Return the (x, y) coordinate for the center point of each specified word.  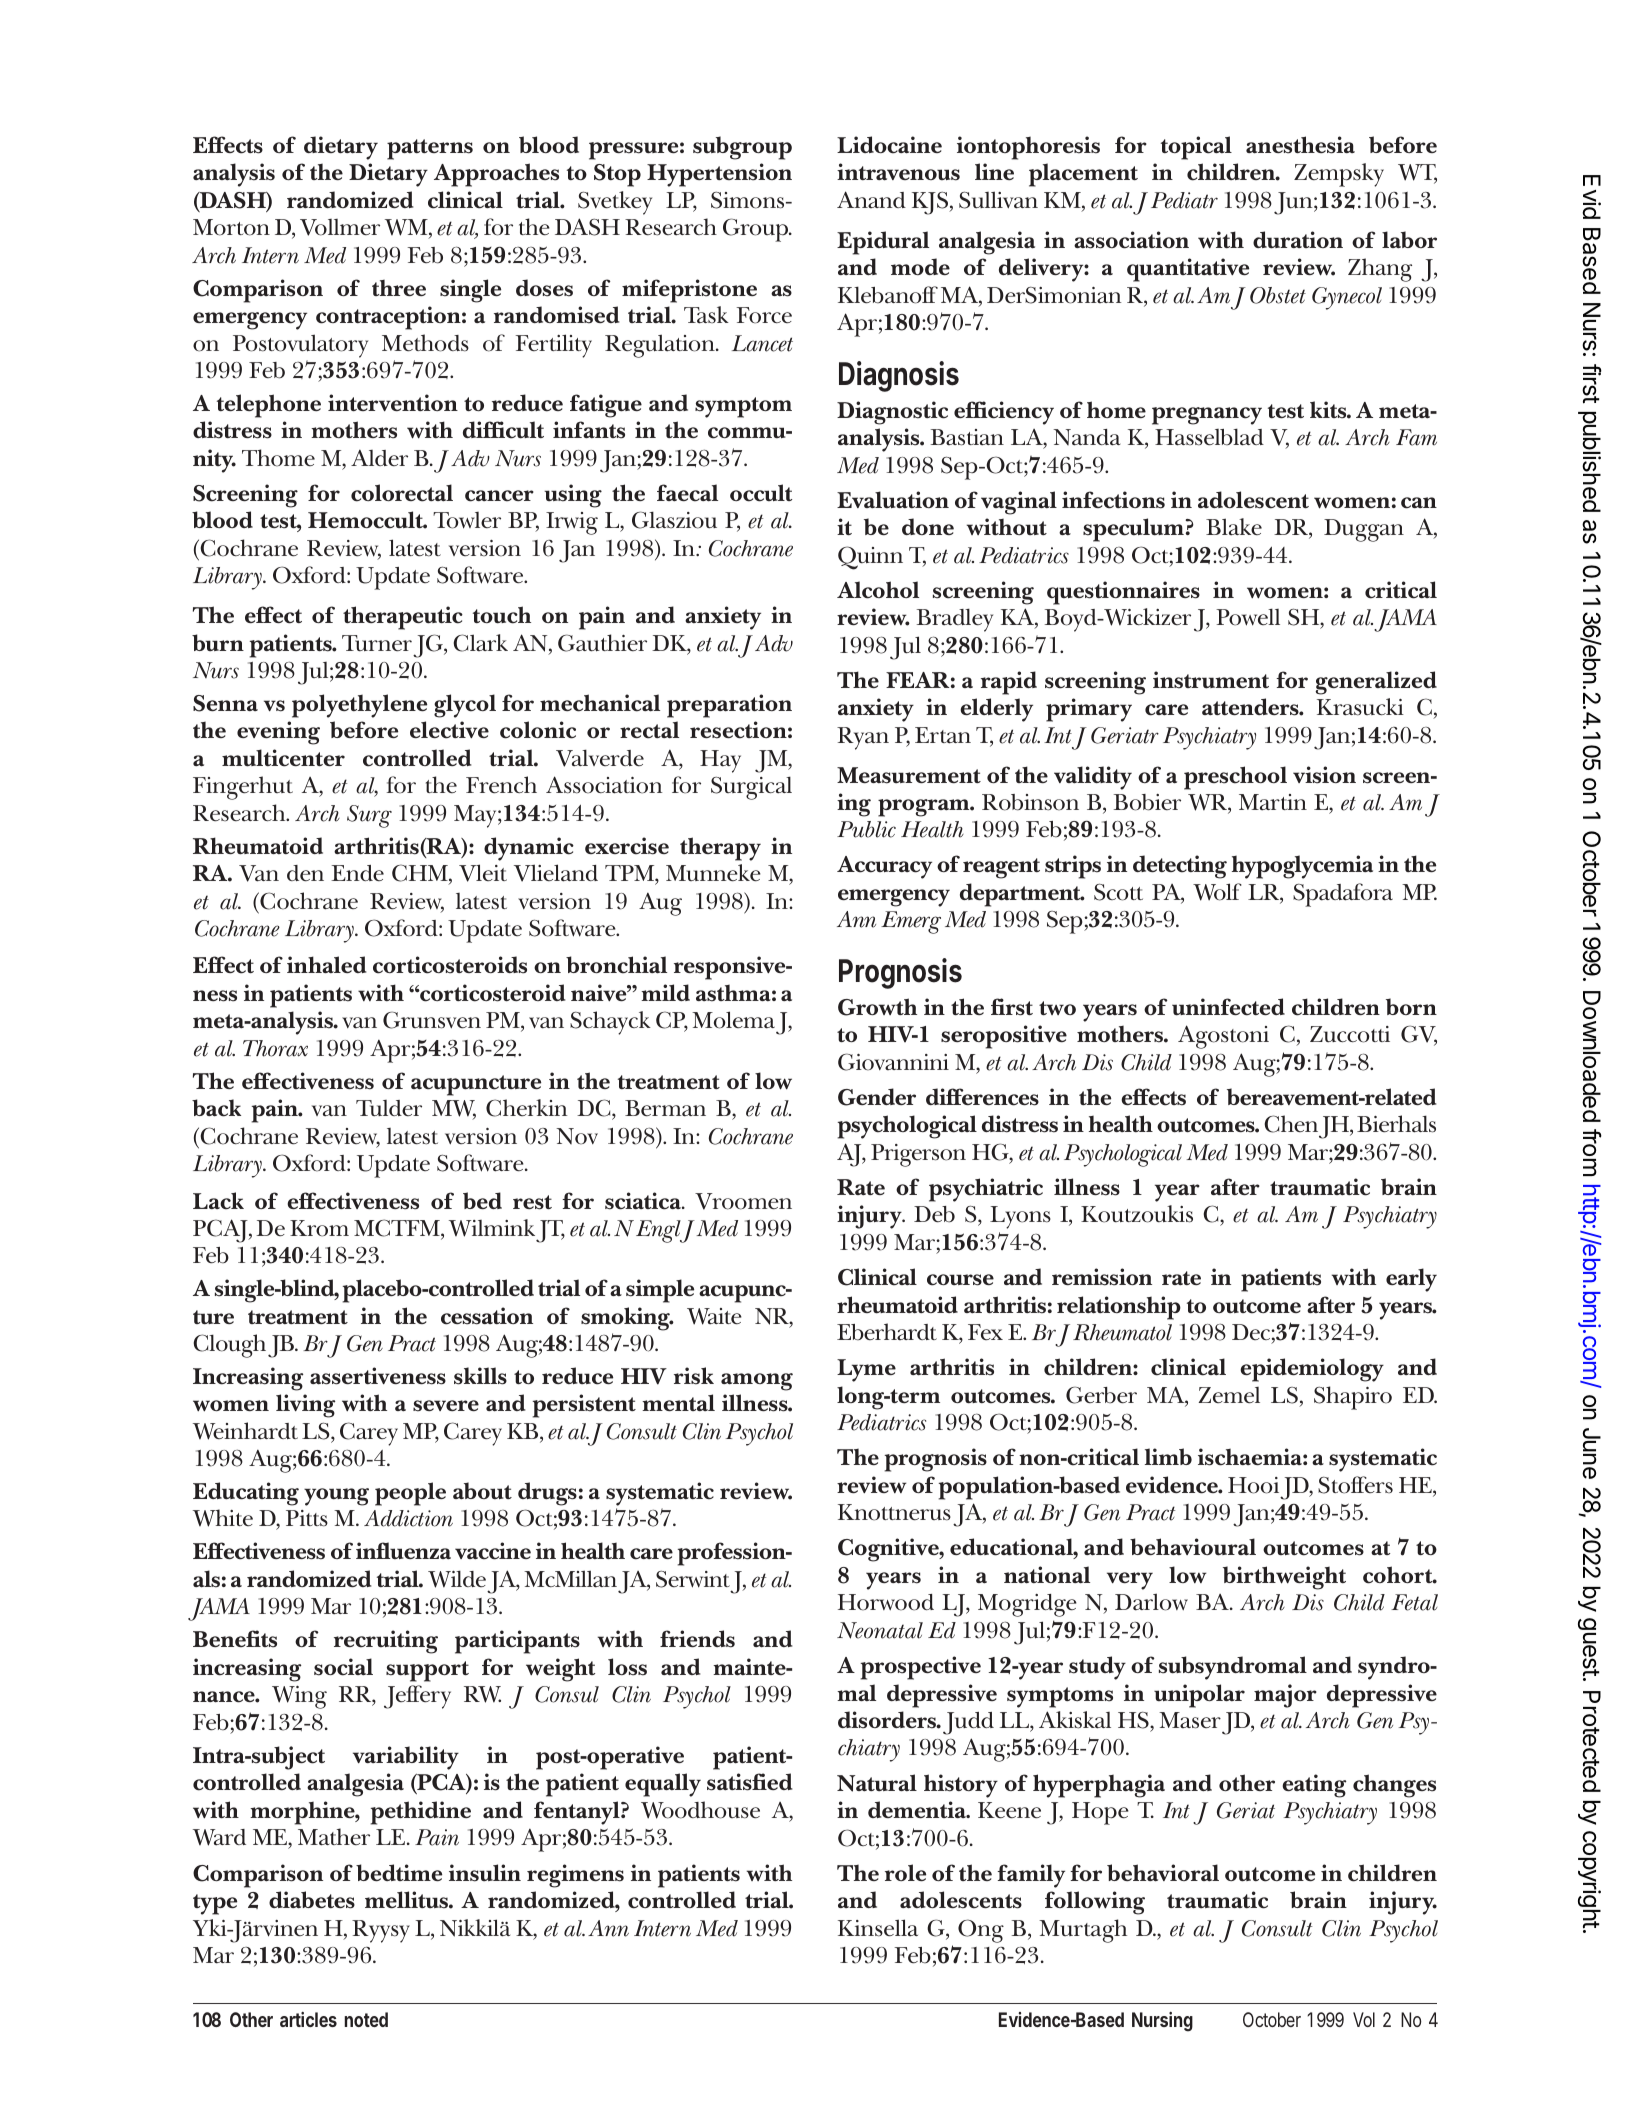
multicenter (283, 758)
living (306, 1406)
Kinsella (878, 1928)
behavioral (1163, 1873)
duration (1298, 240)
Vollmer (340, 227)
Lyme (866, 1370)
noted (366, 2019)
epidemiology (1312, 1370)
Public (866, 829)
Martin (1273, 802)
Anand (871, 199)
